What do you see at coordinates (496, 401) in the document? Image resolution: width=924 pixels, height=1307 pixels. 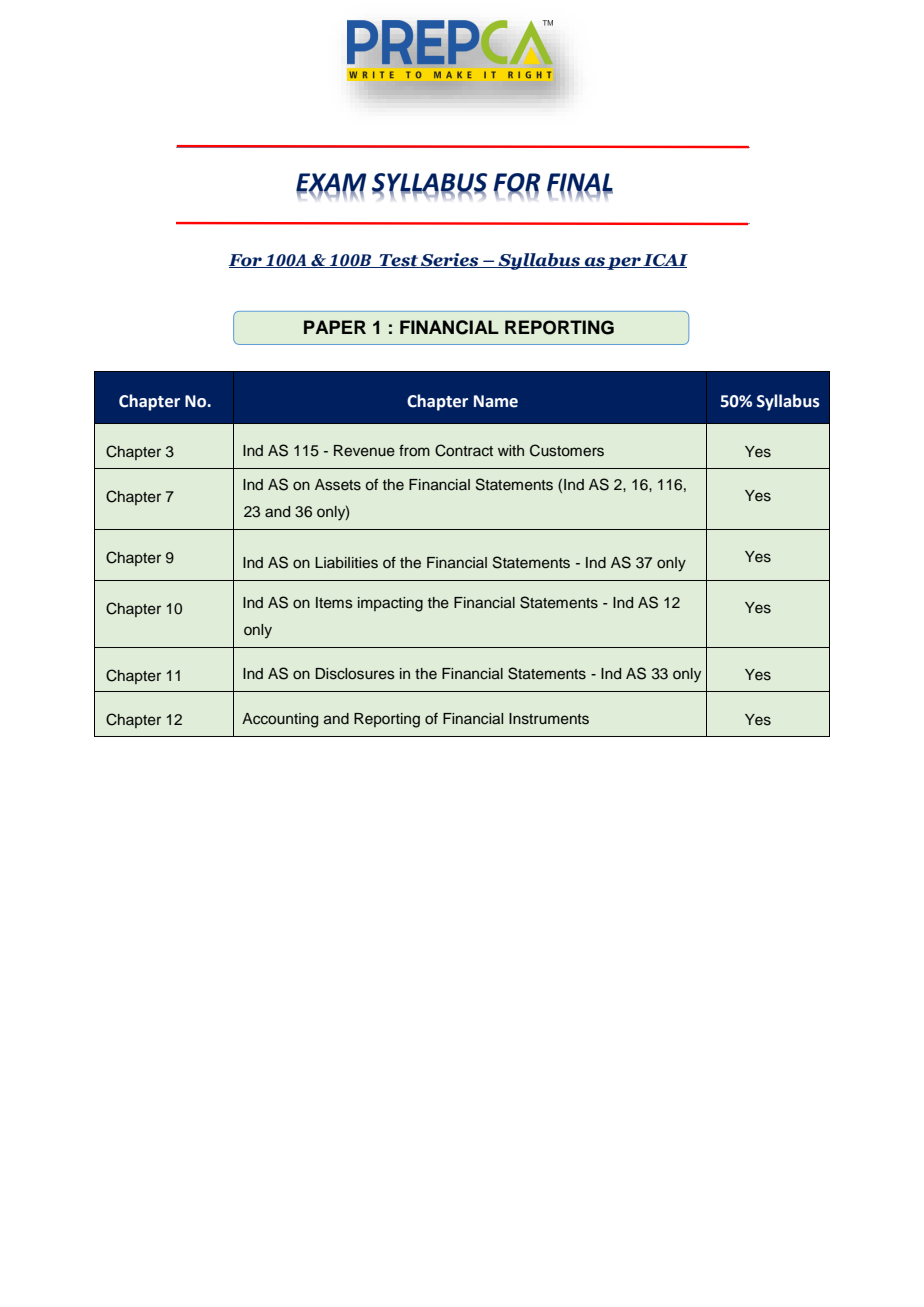 I see `Name` at bounding box center [496, 401].
